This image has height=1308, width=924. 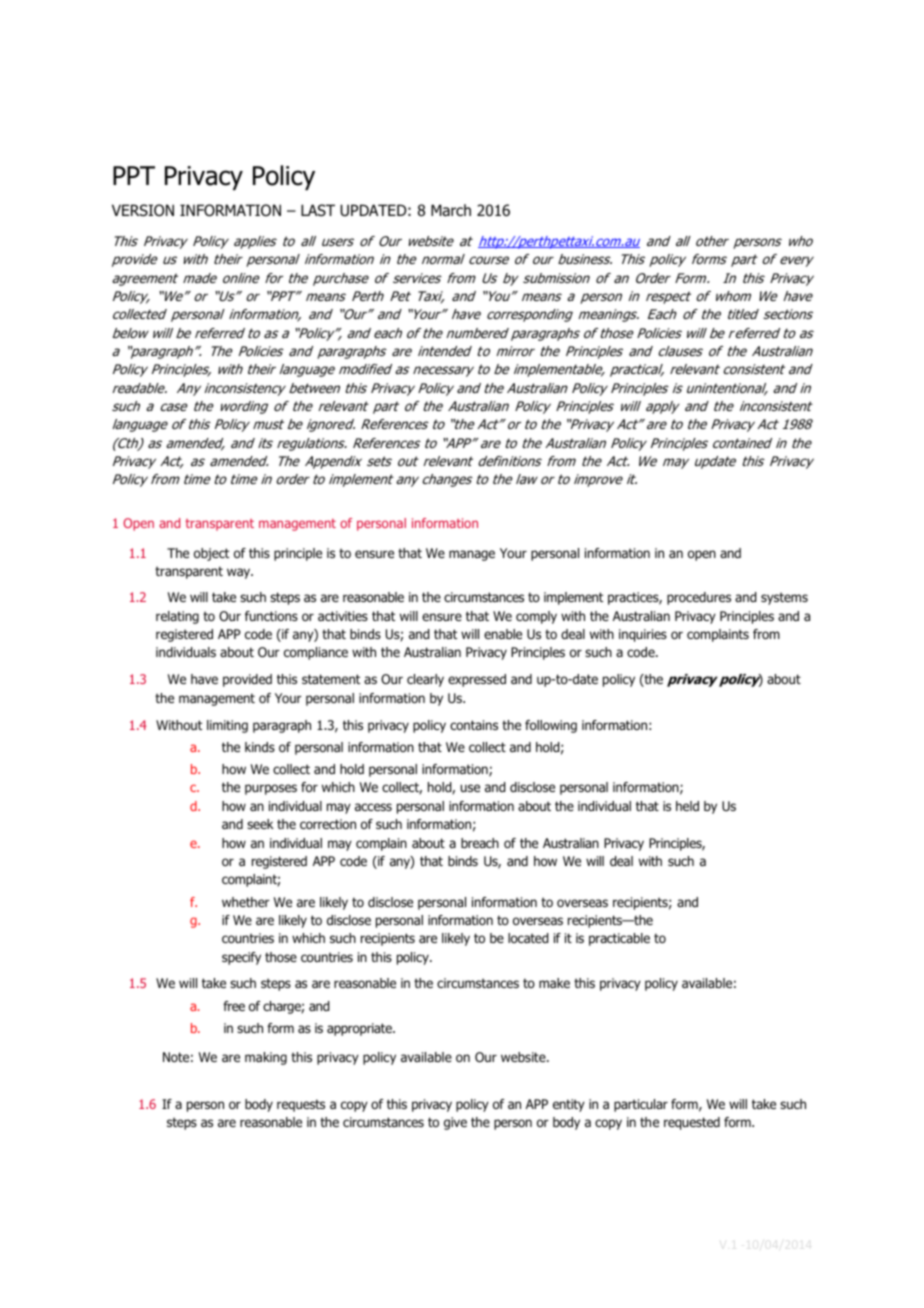 I want to click on LAST, so click(x=318, y=210).
